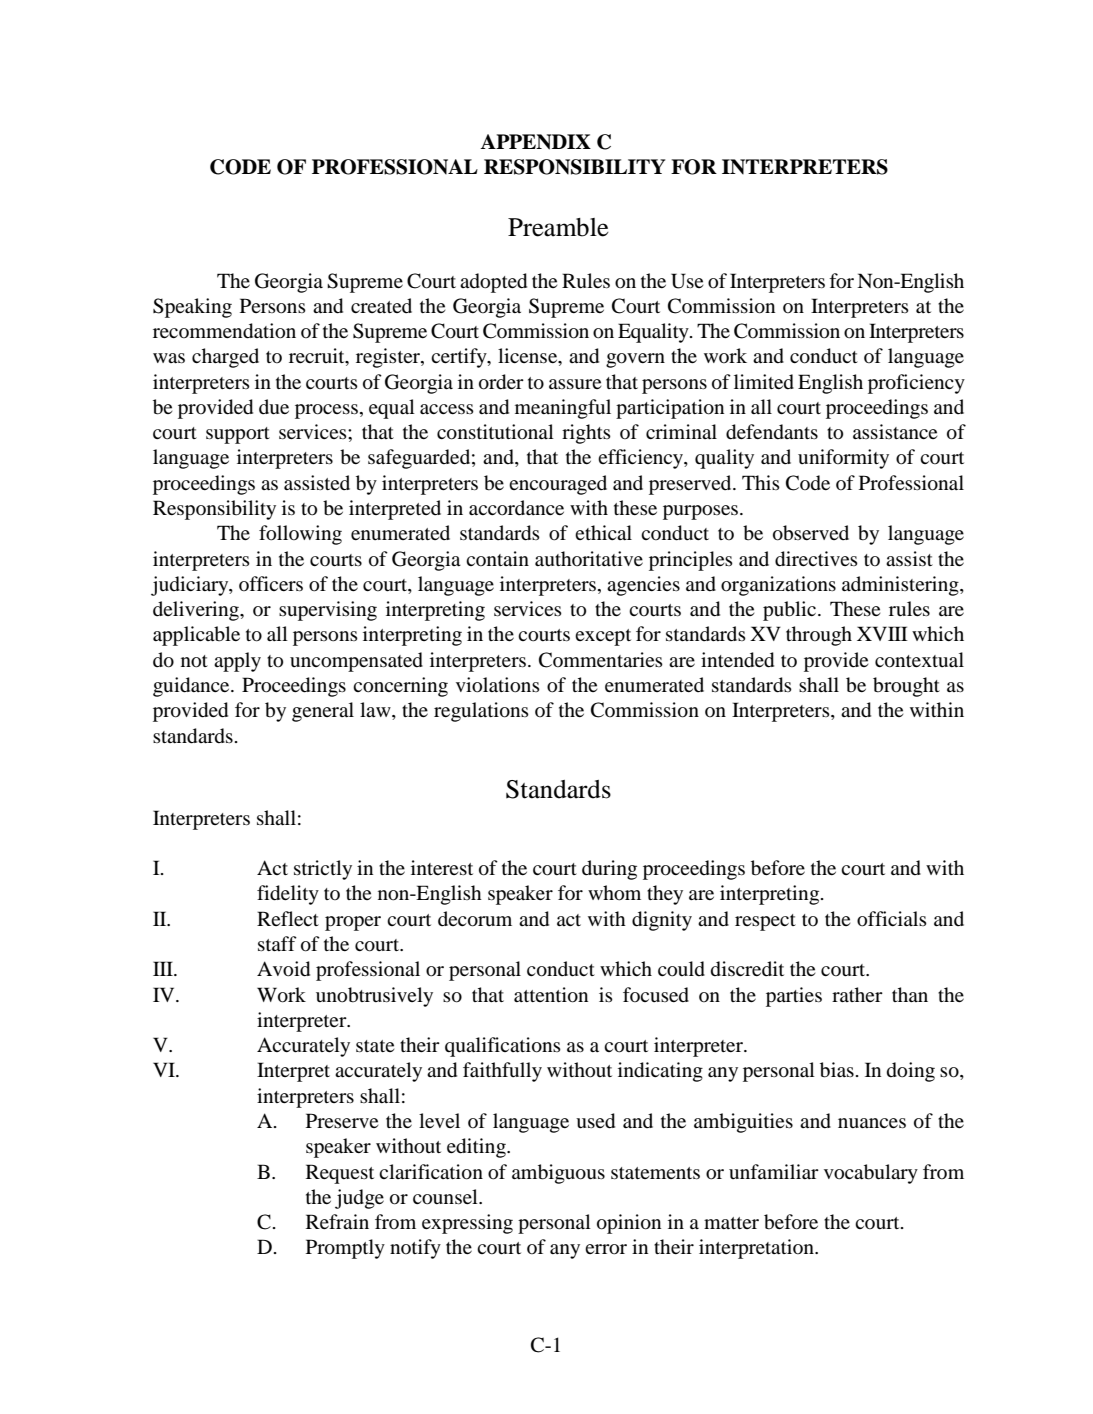  What do you see at coordinates (337, 1221) in the screenshot?
I see `Refrain` at bounding box center [337, 1221].
